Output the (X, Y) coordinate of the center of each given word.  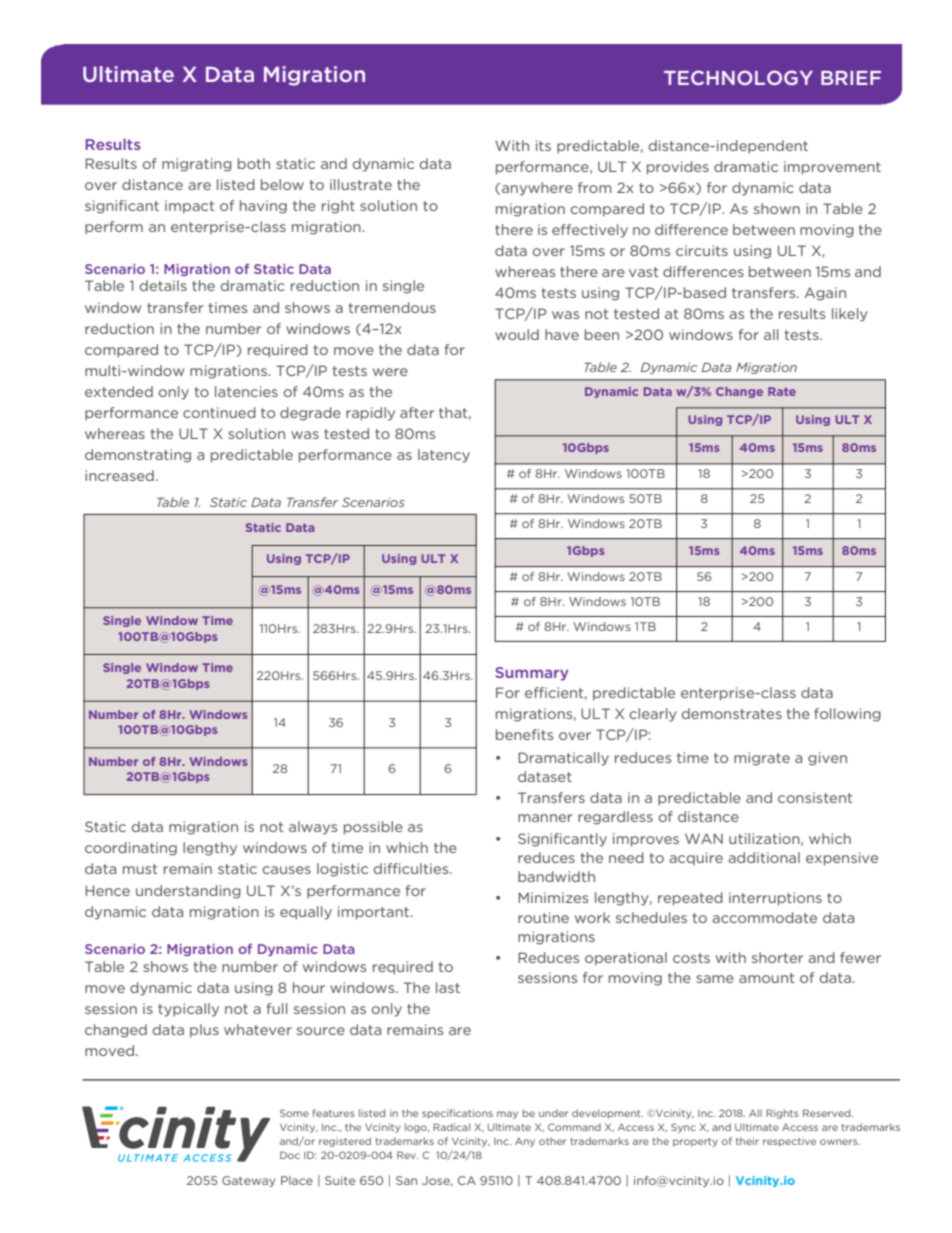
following (847, 715)
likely (850, 315)
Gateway (249, 1181)
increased (119, 475)
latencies (246, 391)
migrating (197, 165)
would (517, 334)
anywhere (537, 189)
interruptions (775, 899)
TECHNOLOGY (738, 77)
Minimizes (553, 897)
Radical (451, 1127)
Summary (531, 674)
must (140, 869)
